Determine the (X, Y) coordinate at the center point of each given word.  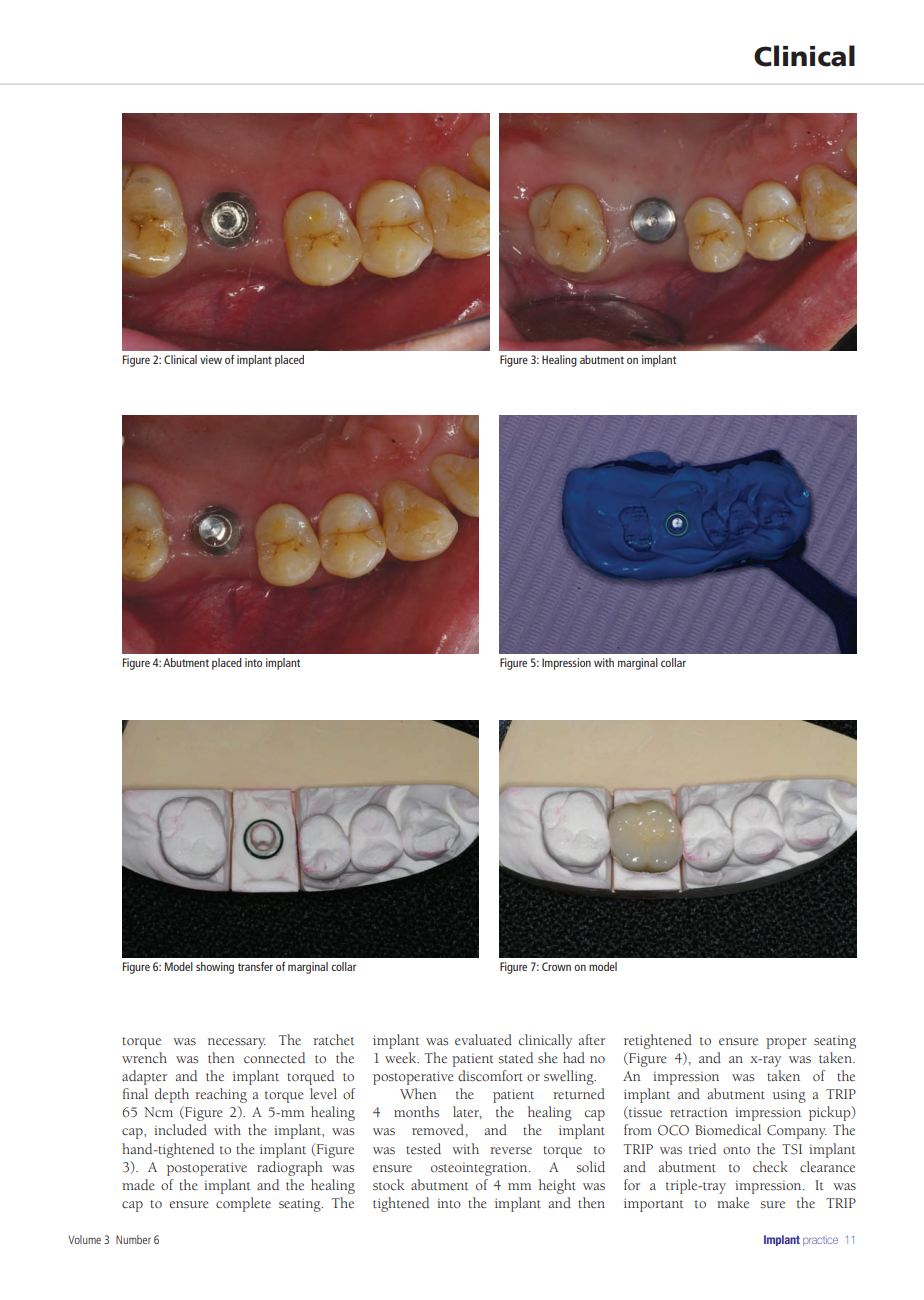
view (211, 359)
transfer (255, 966)
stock (388, 1185)
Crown (556, 966)
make (733, 1203)
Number (133, 1239)
